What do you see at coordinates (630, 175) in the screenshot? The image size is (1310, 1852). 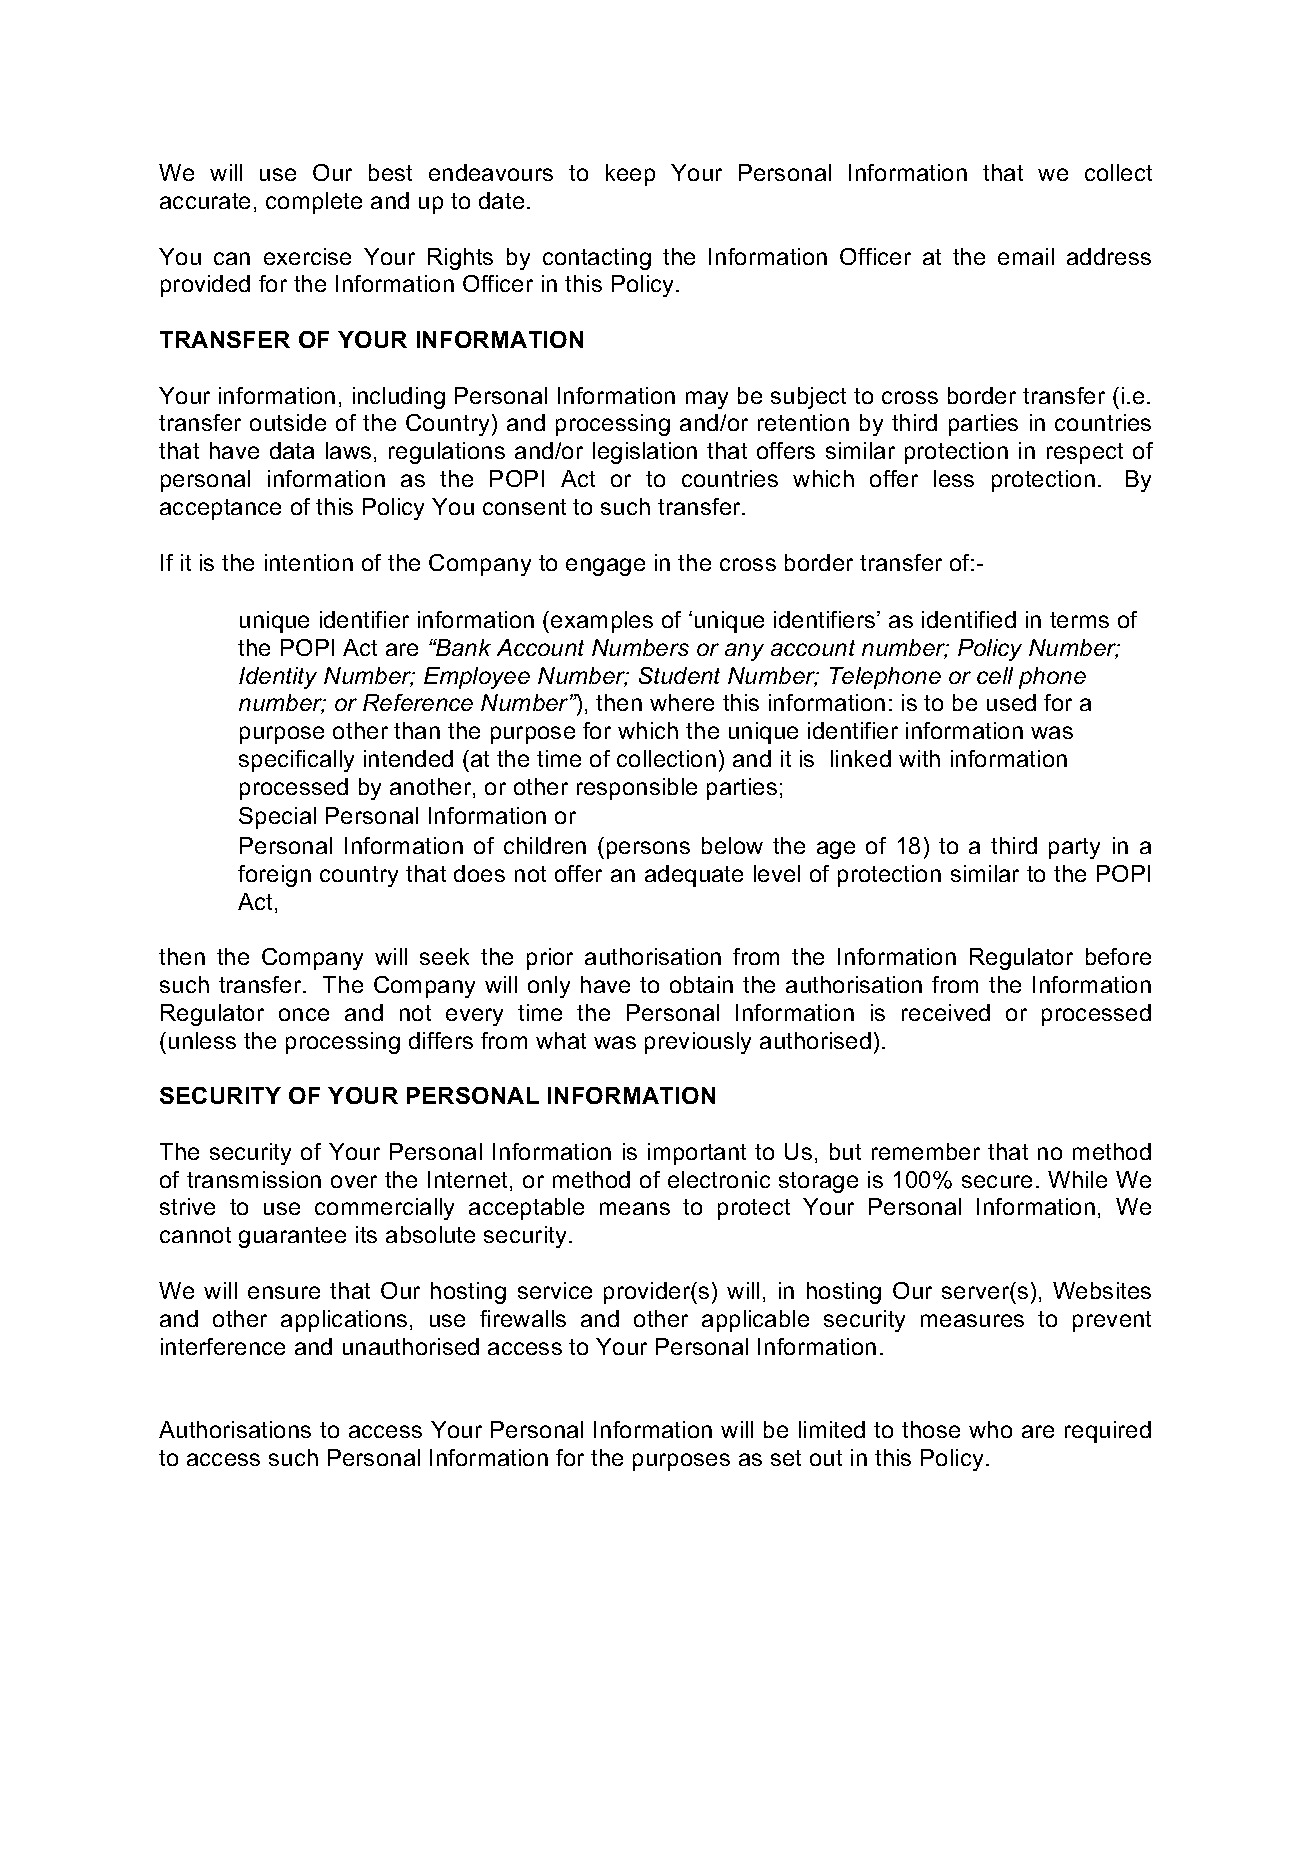 I see `keep` at bounding box center [630, 175].
